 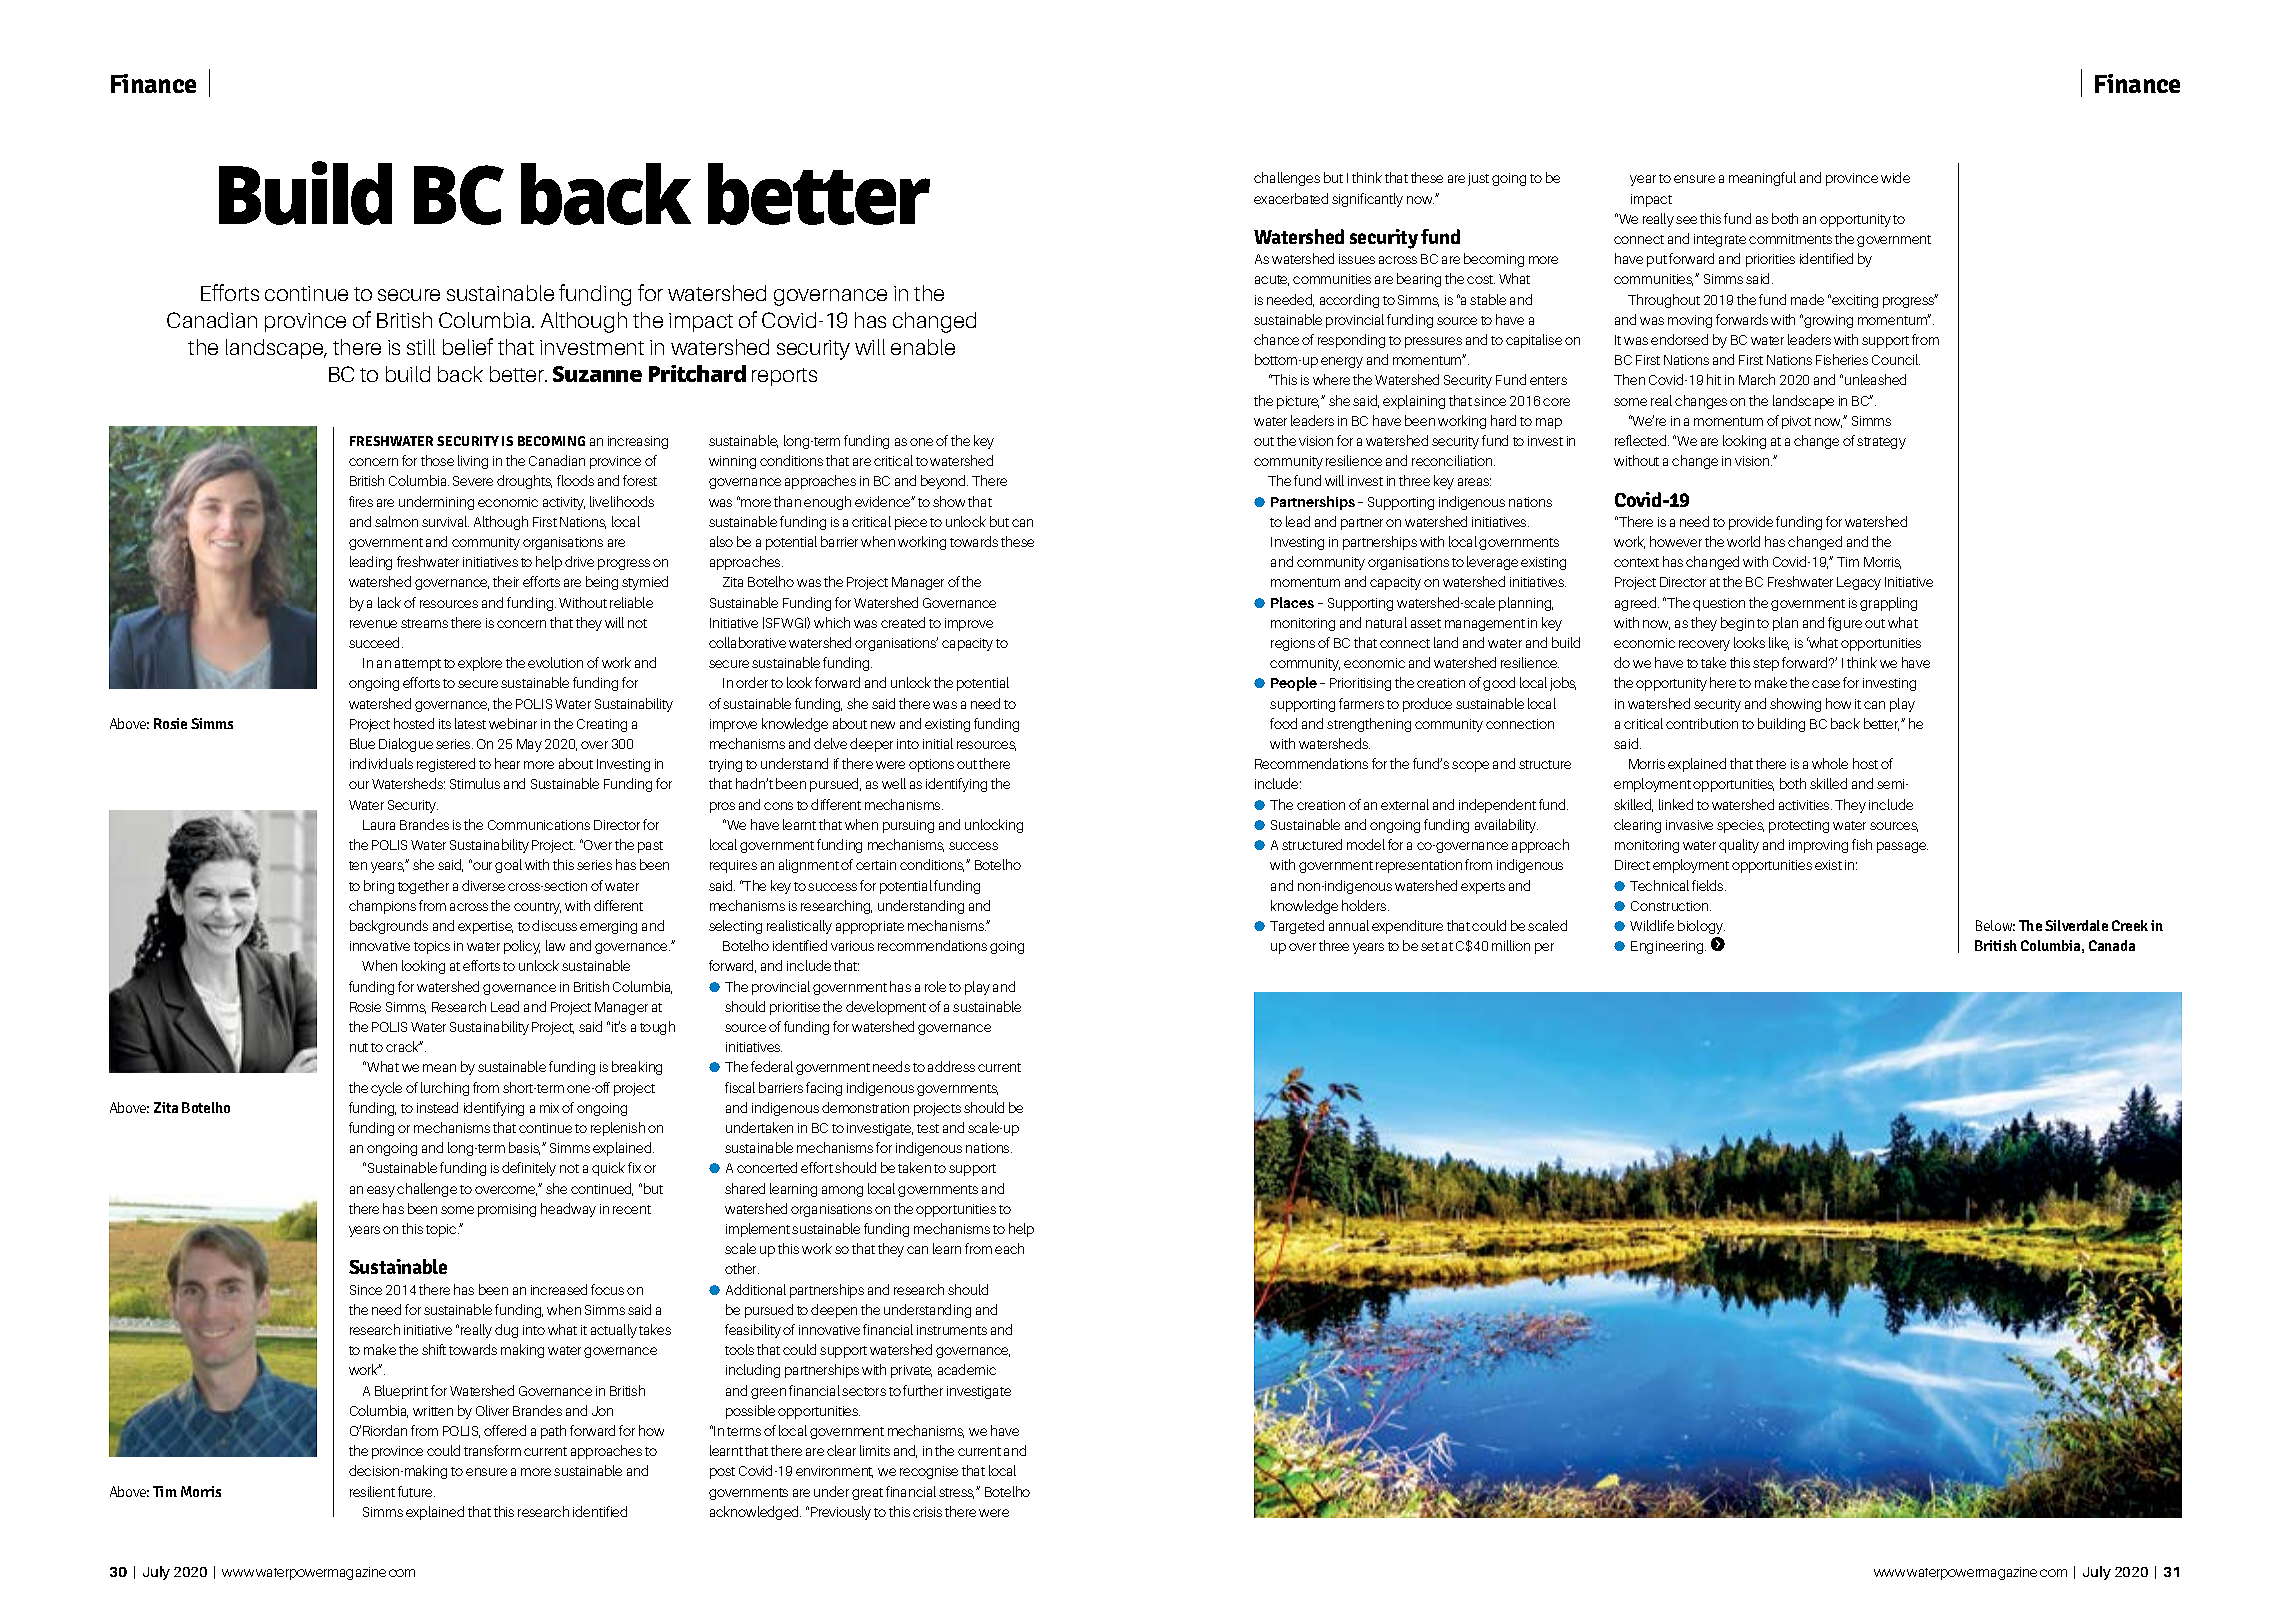 I want to click on wide, so click(x=1895, y=177).
